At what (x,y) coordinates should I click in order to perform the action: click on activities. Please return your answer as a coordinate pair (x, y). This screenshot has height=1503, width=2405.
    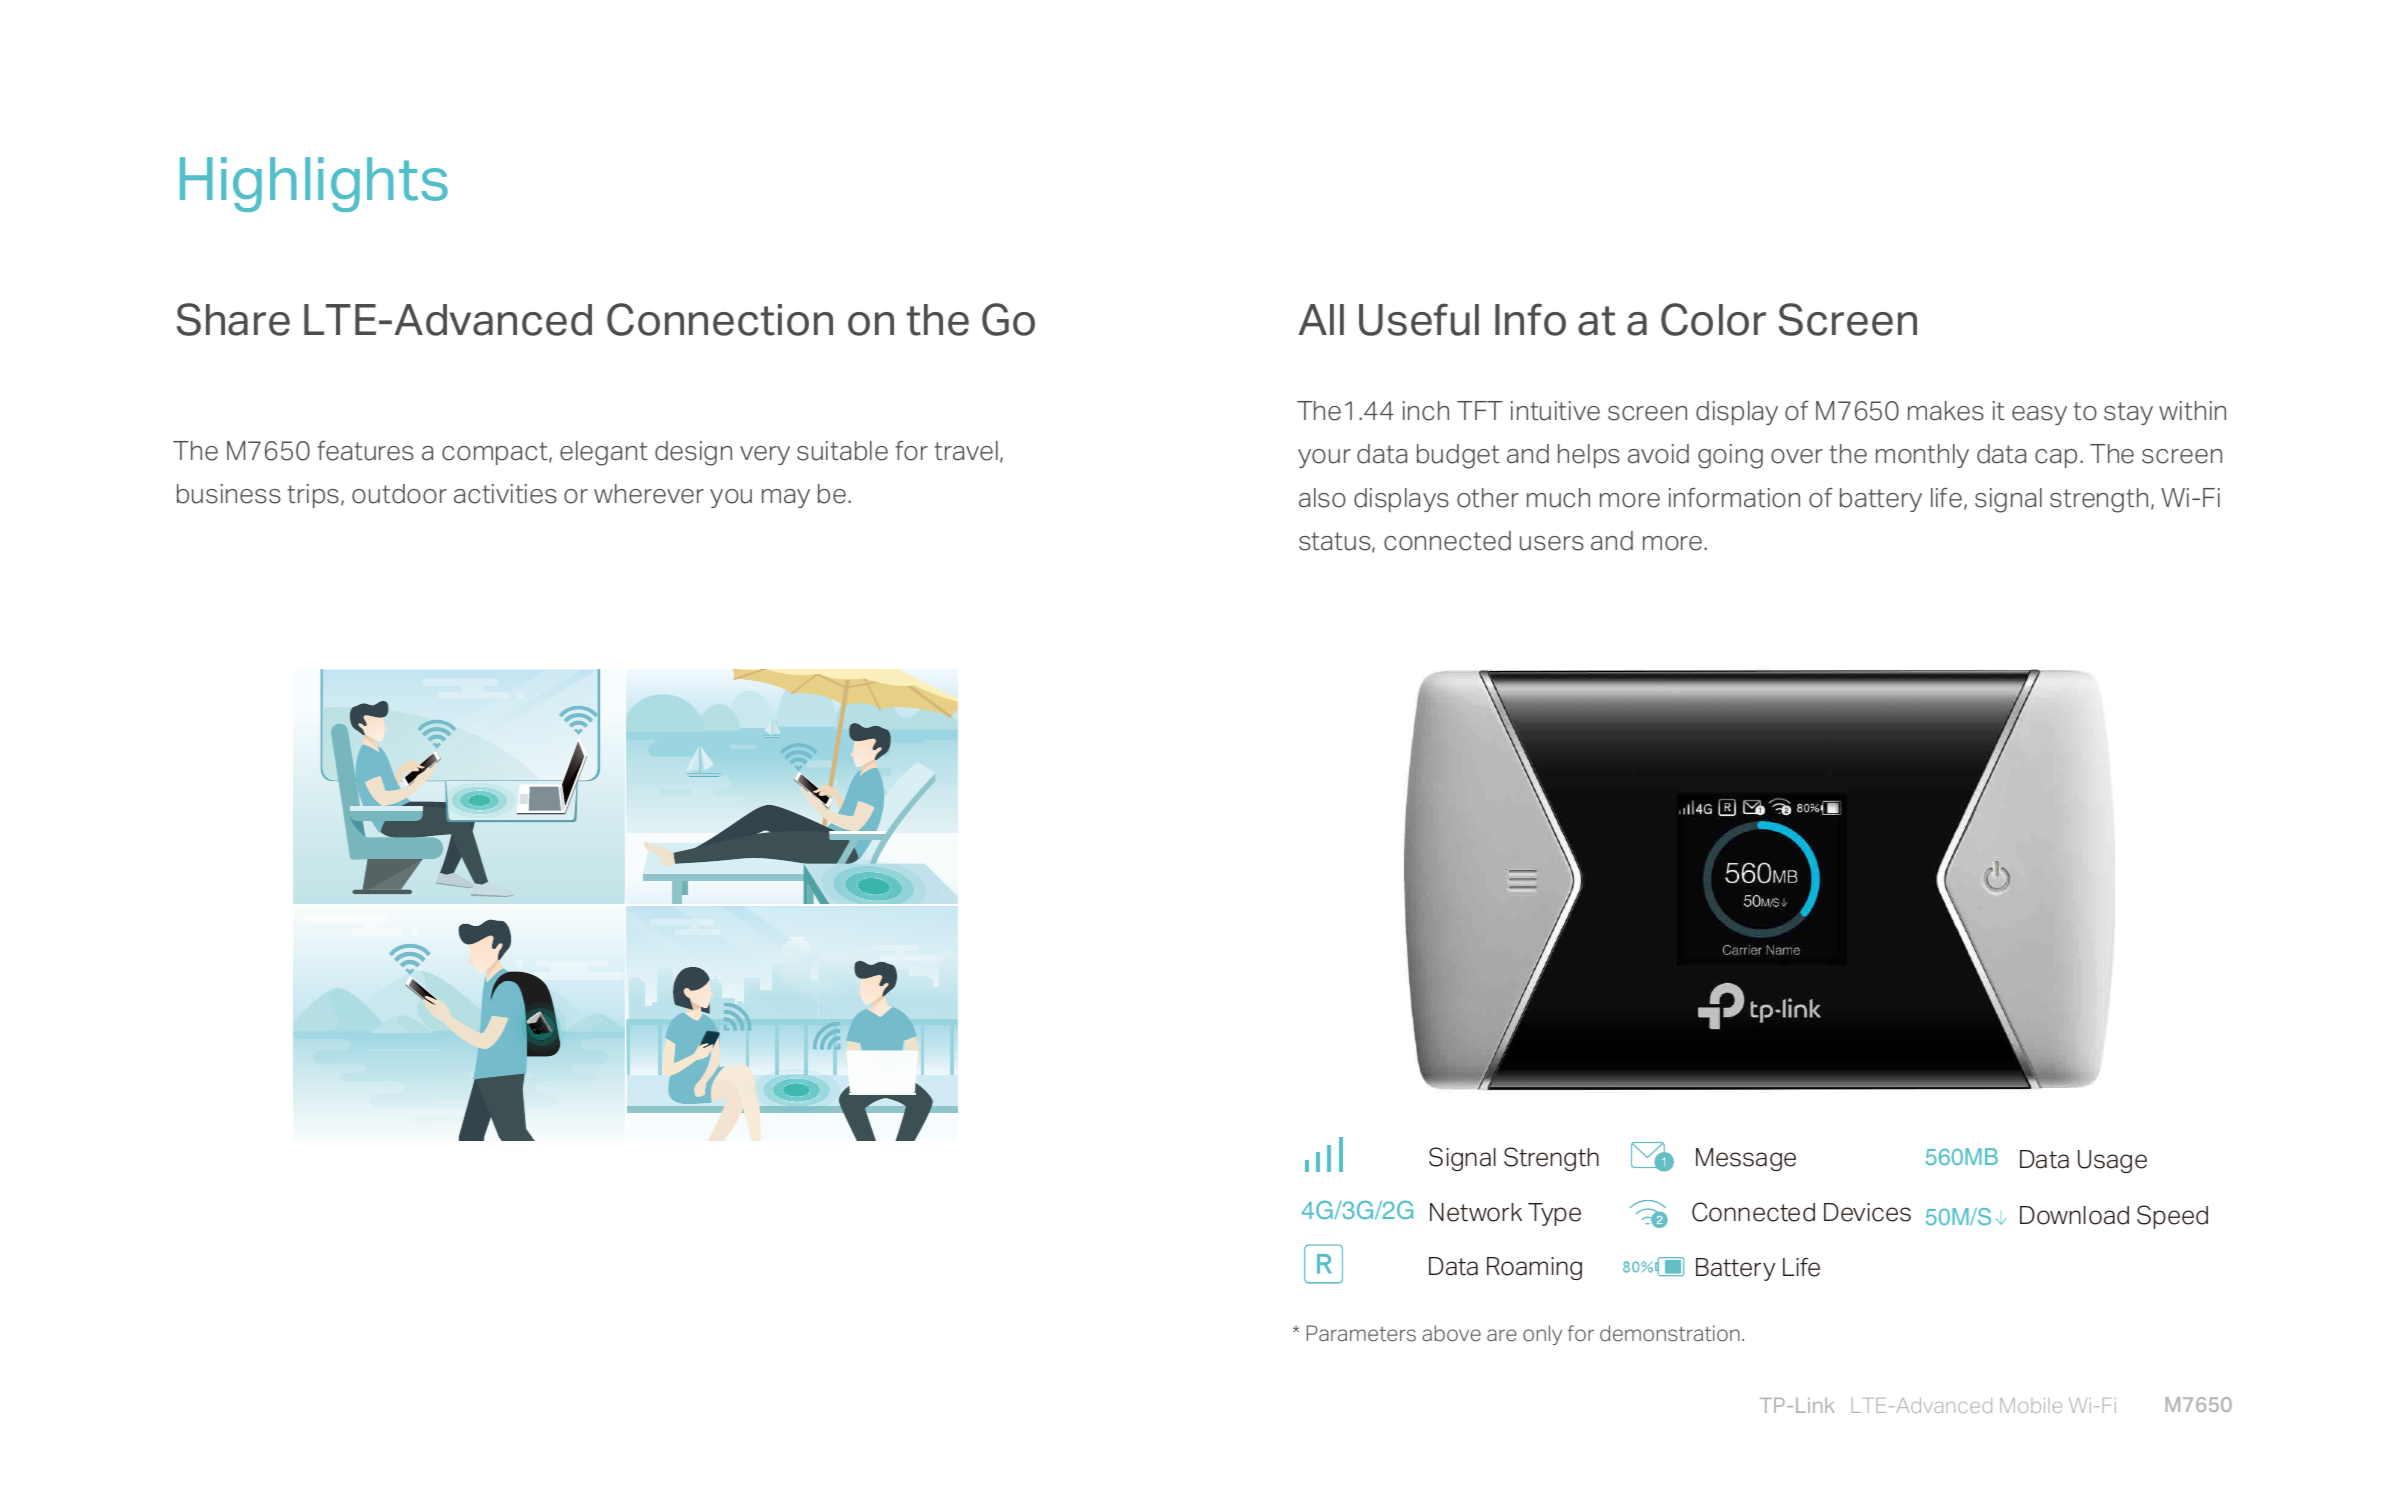
    Looking at the image, I should click on (505, 494).
